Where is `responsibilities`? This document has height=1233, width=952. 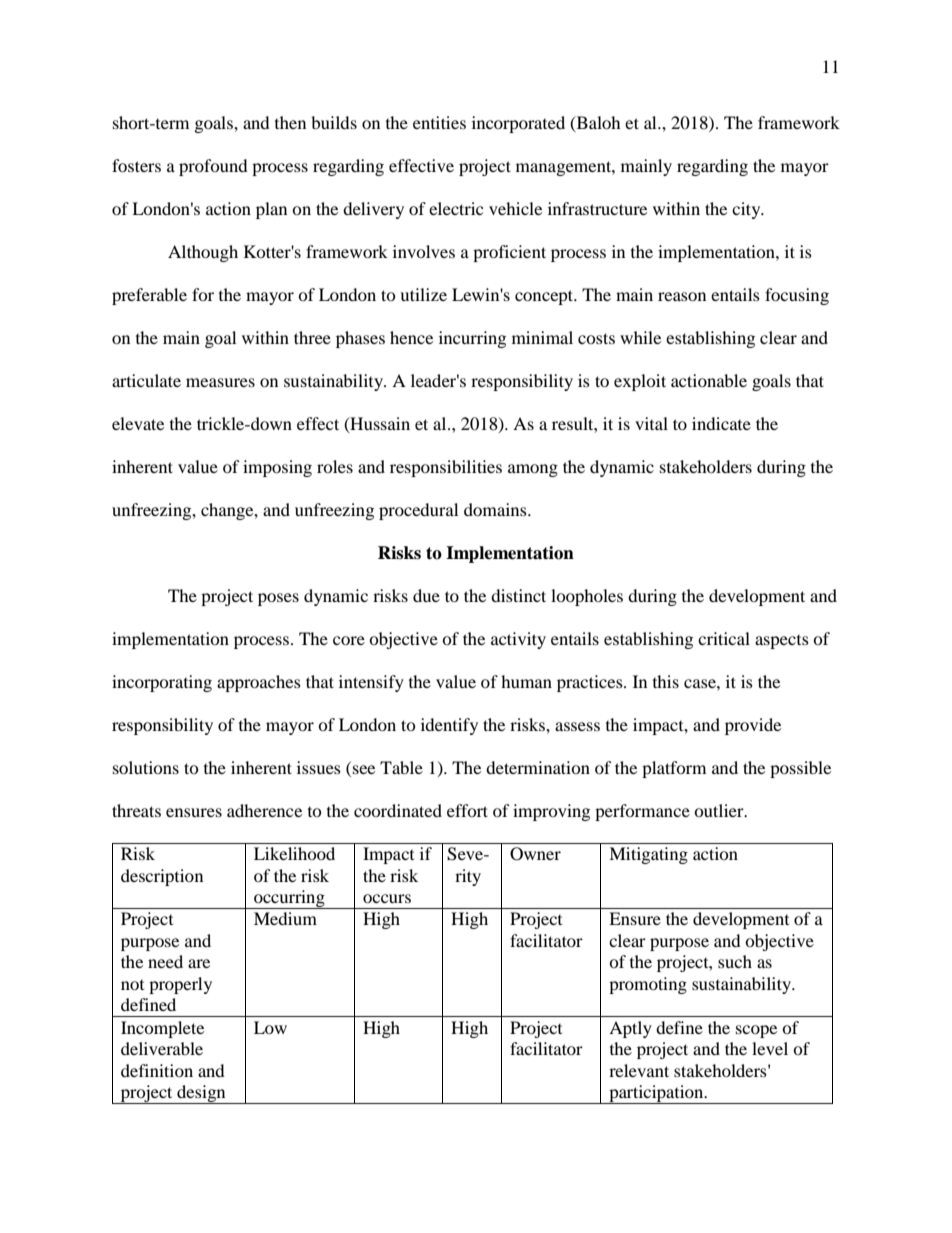 responsibilities is located at coordinates (446, 468).
